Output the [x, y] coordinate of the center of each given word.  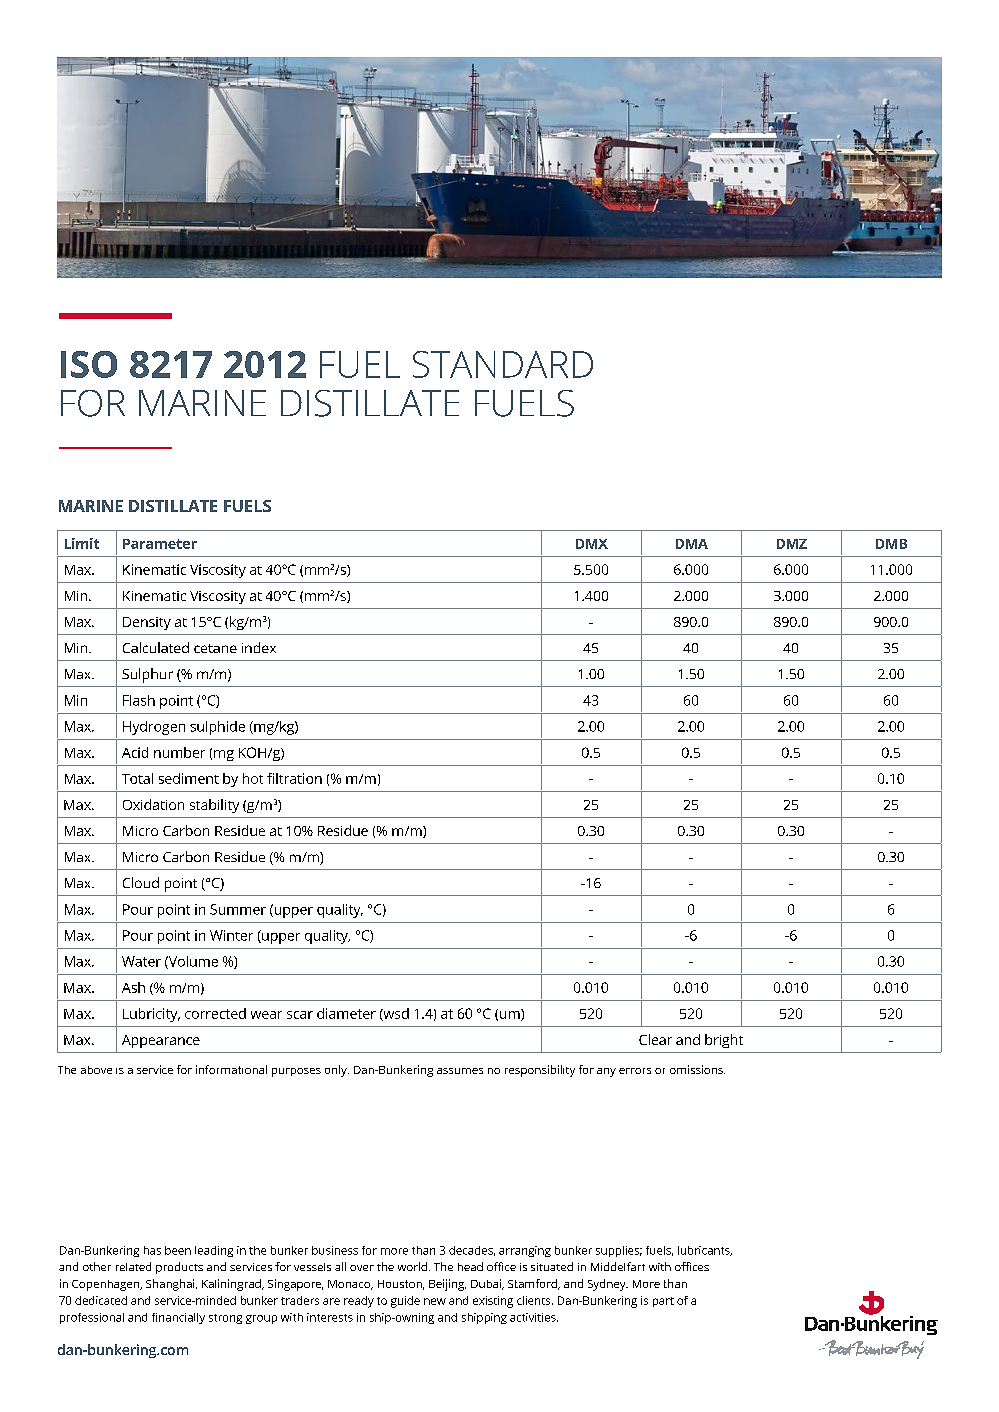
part [663, 1302]
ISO [89, 364]
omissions [697, 1069]
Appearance [161, 1041]
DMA [692, 544]
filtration [294, 778]
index [259, 647]
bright [724, 1041]
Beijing [447, 1285]
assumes [460, 1071]
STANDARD [503, 364]
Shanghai [171, 1285]
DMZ [792, 544]
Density [147, 623]
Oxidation [153, 804]
